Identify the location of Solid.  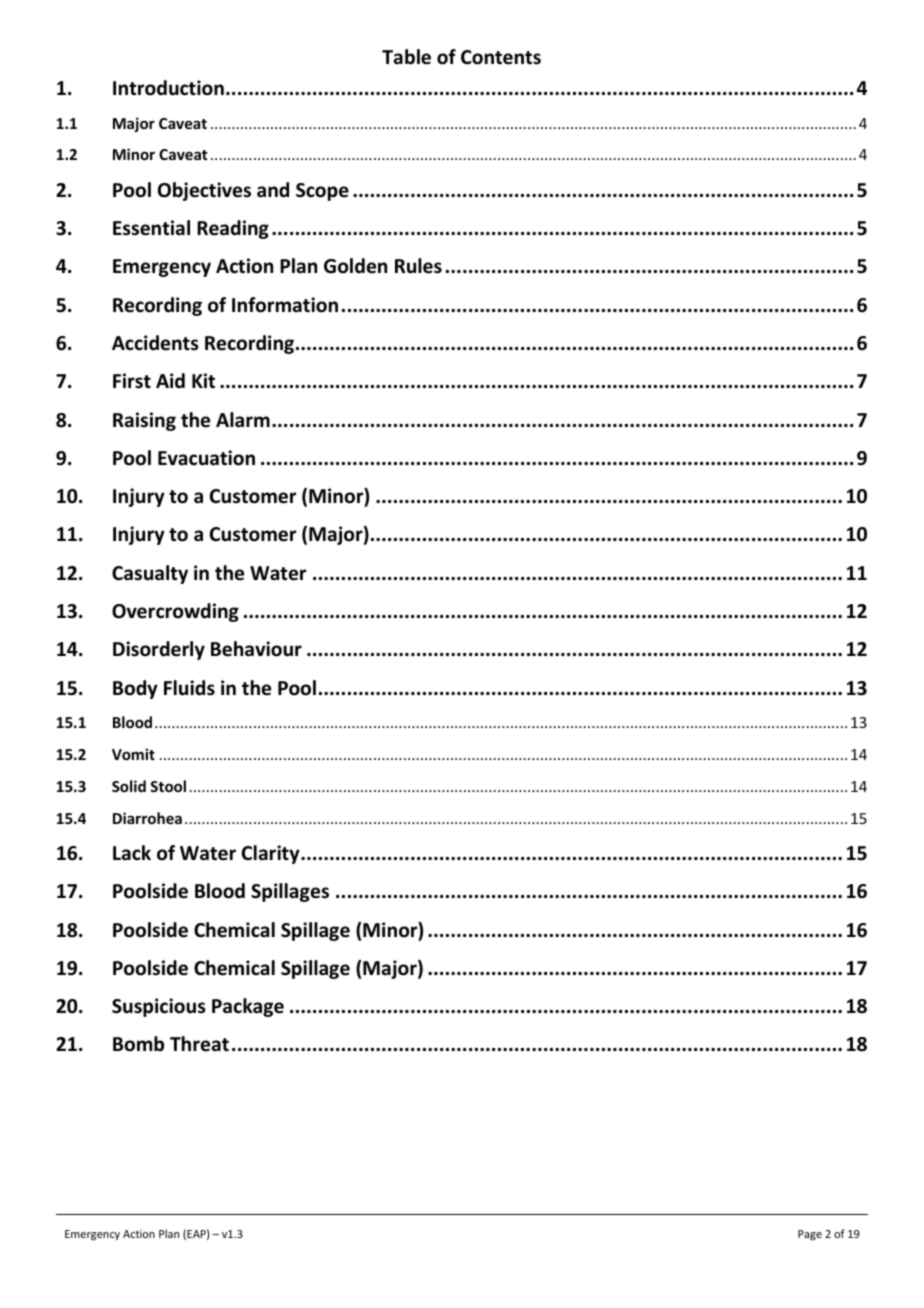
(129, 786).
